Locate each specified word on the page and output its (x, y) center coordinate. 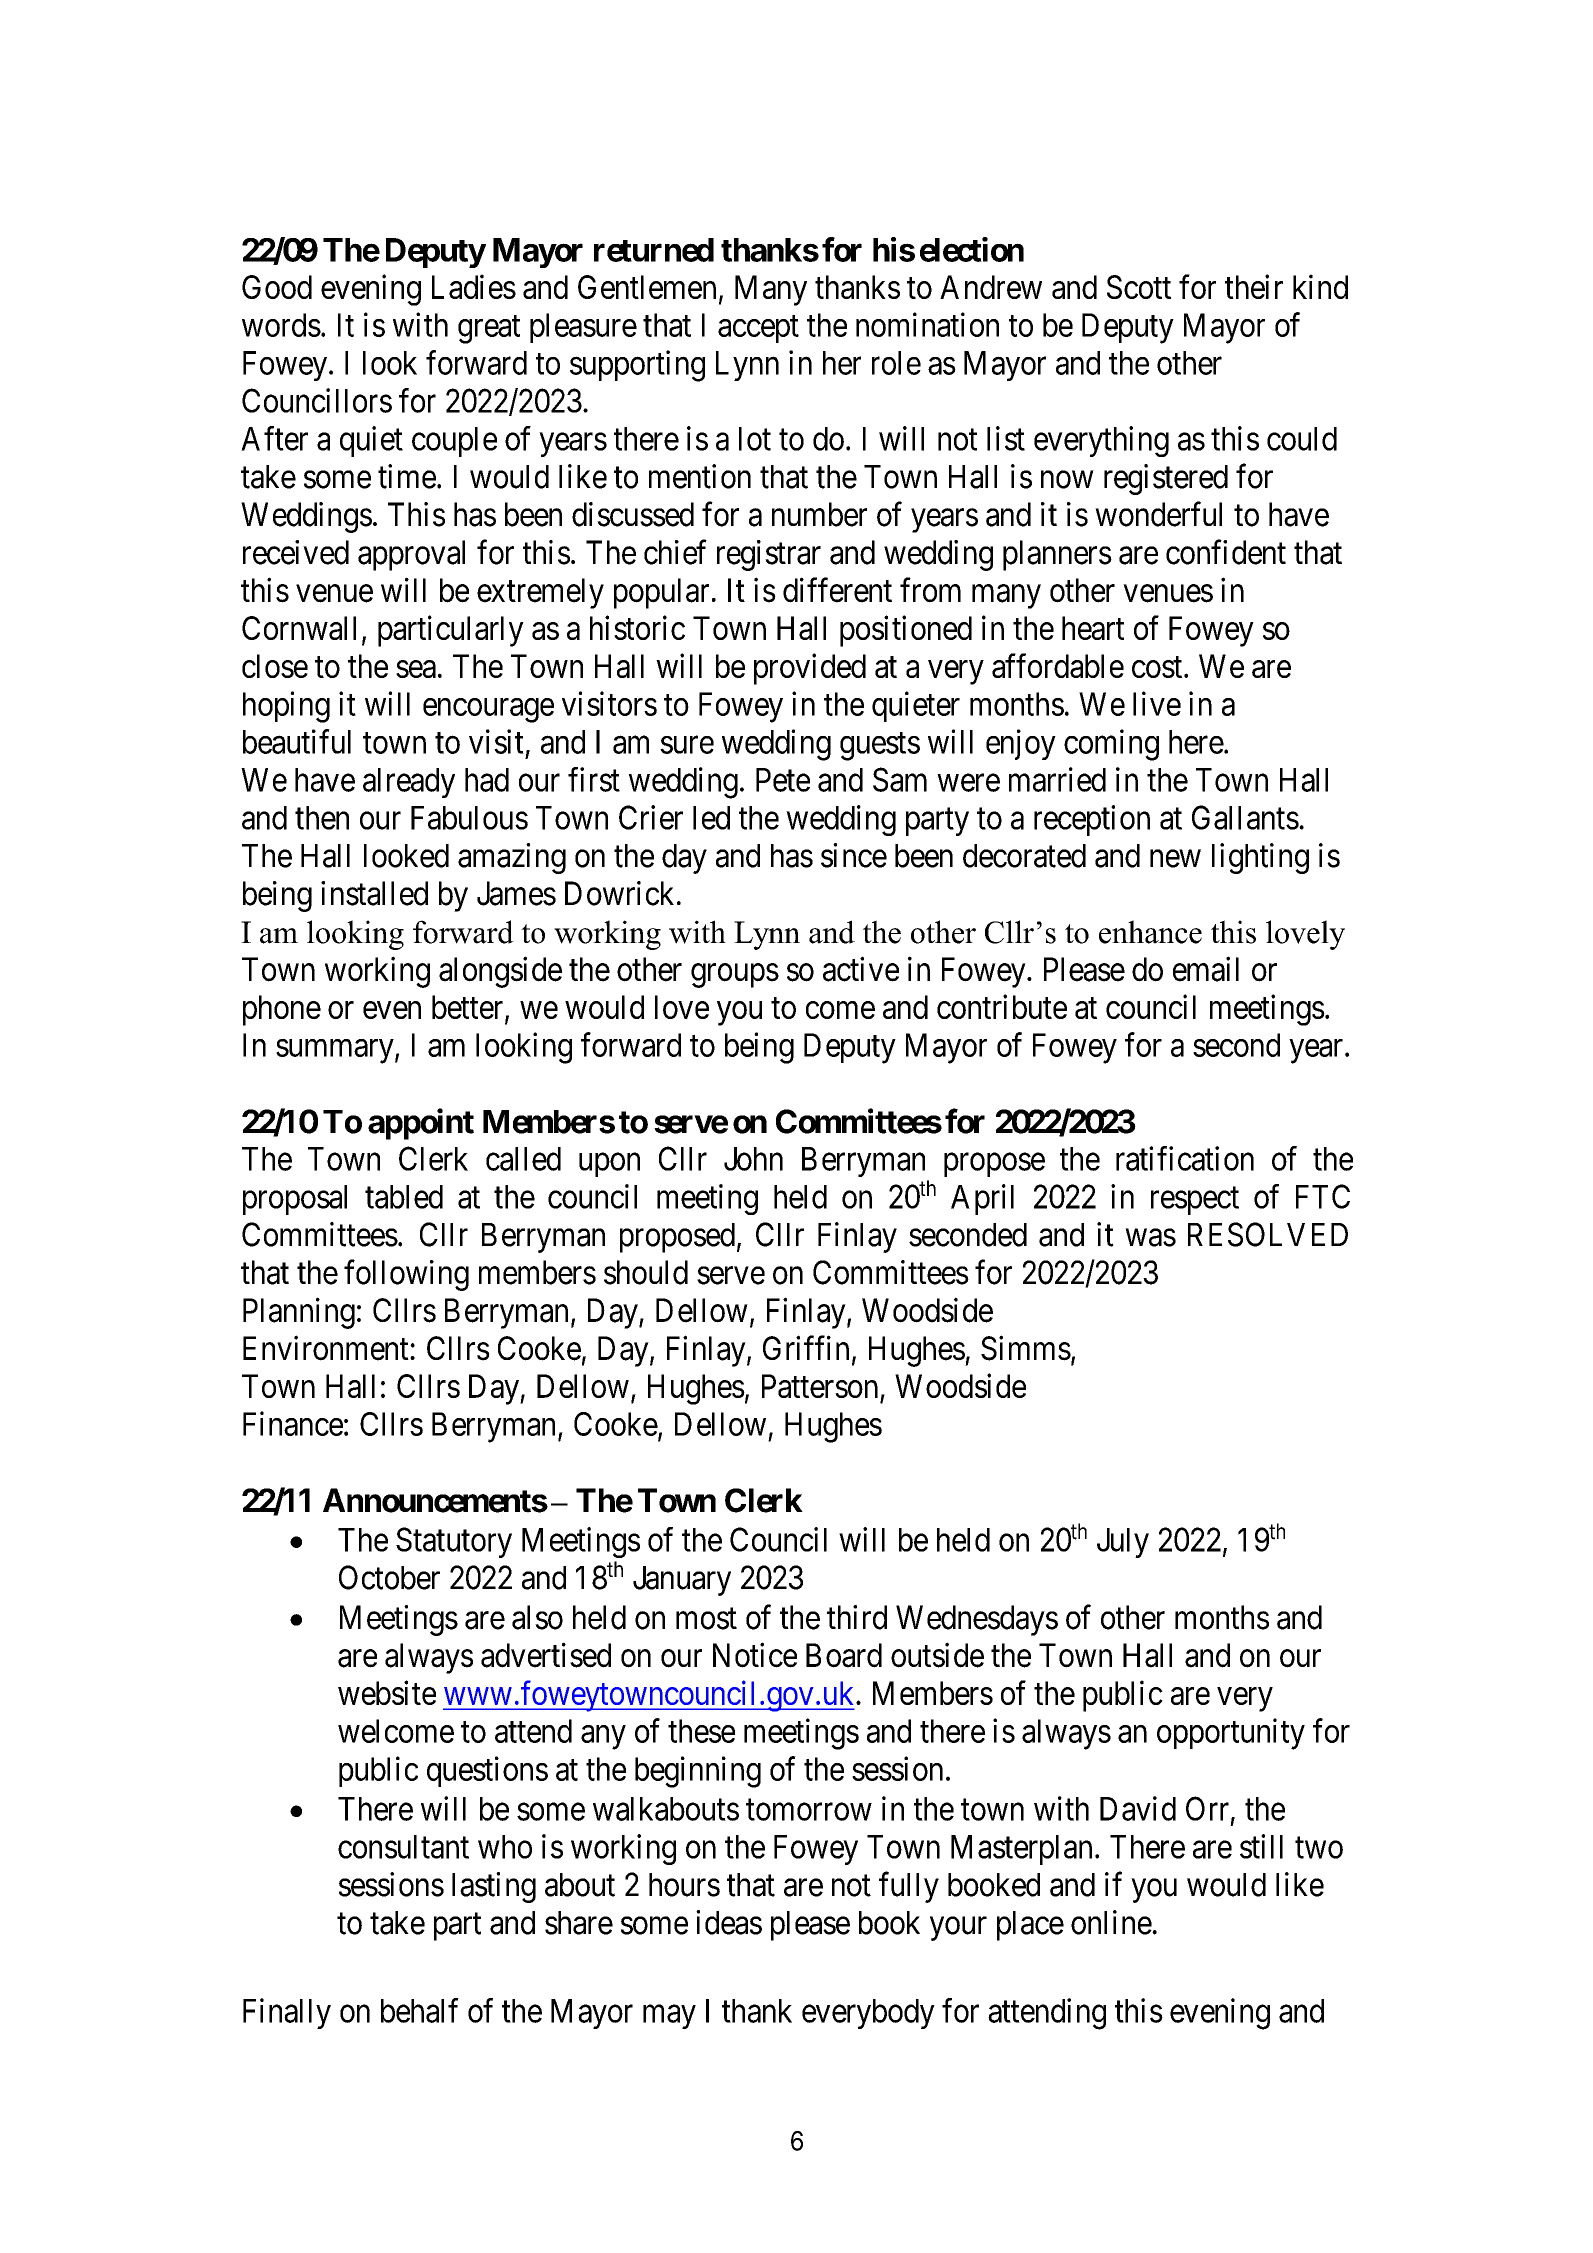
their (1254, 286)
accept (758, 329)
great (489, 330)
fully (909, 1887)
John (753, 1159)
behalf (420, 2010)
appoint (421, 1124)
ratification (1185, 1158)
